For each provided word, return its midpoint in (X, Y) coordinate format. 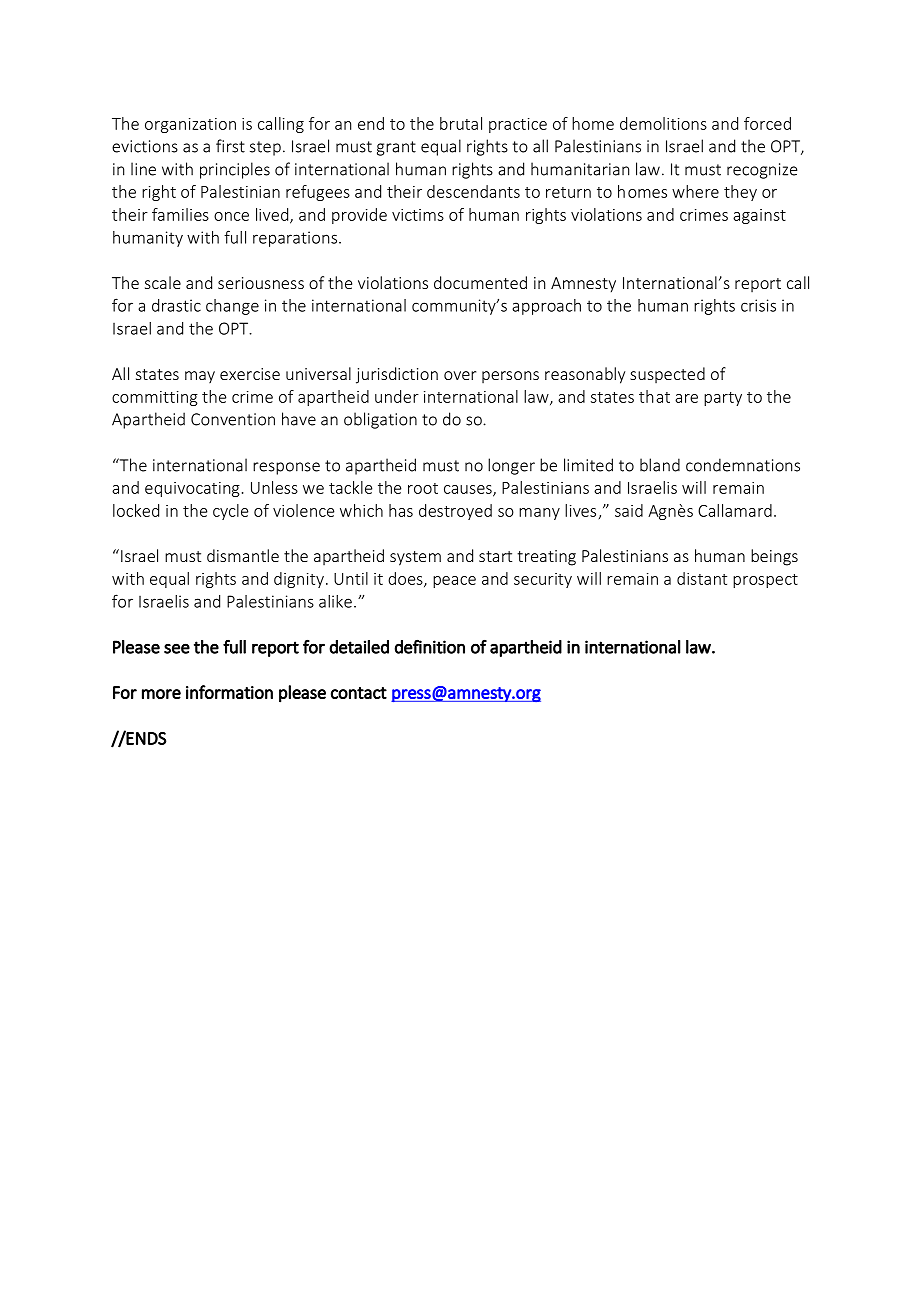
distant (702, 578)
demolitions (663, 123)
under (397, 396)
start (495, 556)
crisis (758, 305)
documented (480, 282)
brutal (461, 123)
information (229, 692)
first (230, 146)
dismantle (243, 555)
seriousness (261, 283)
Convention (233, 419)
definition (430, 646)
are (686, 398)
